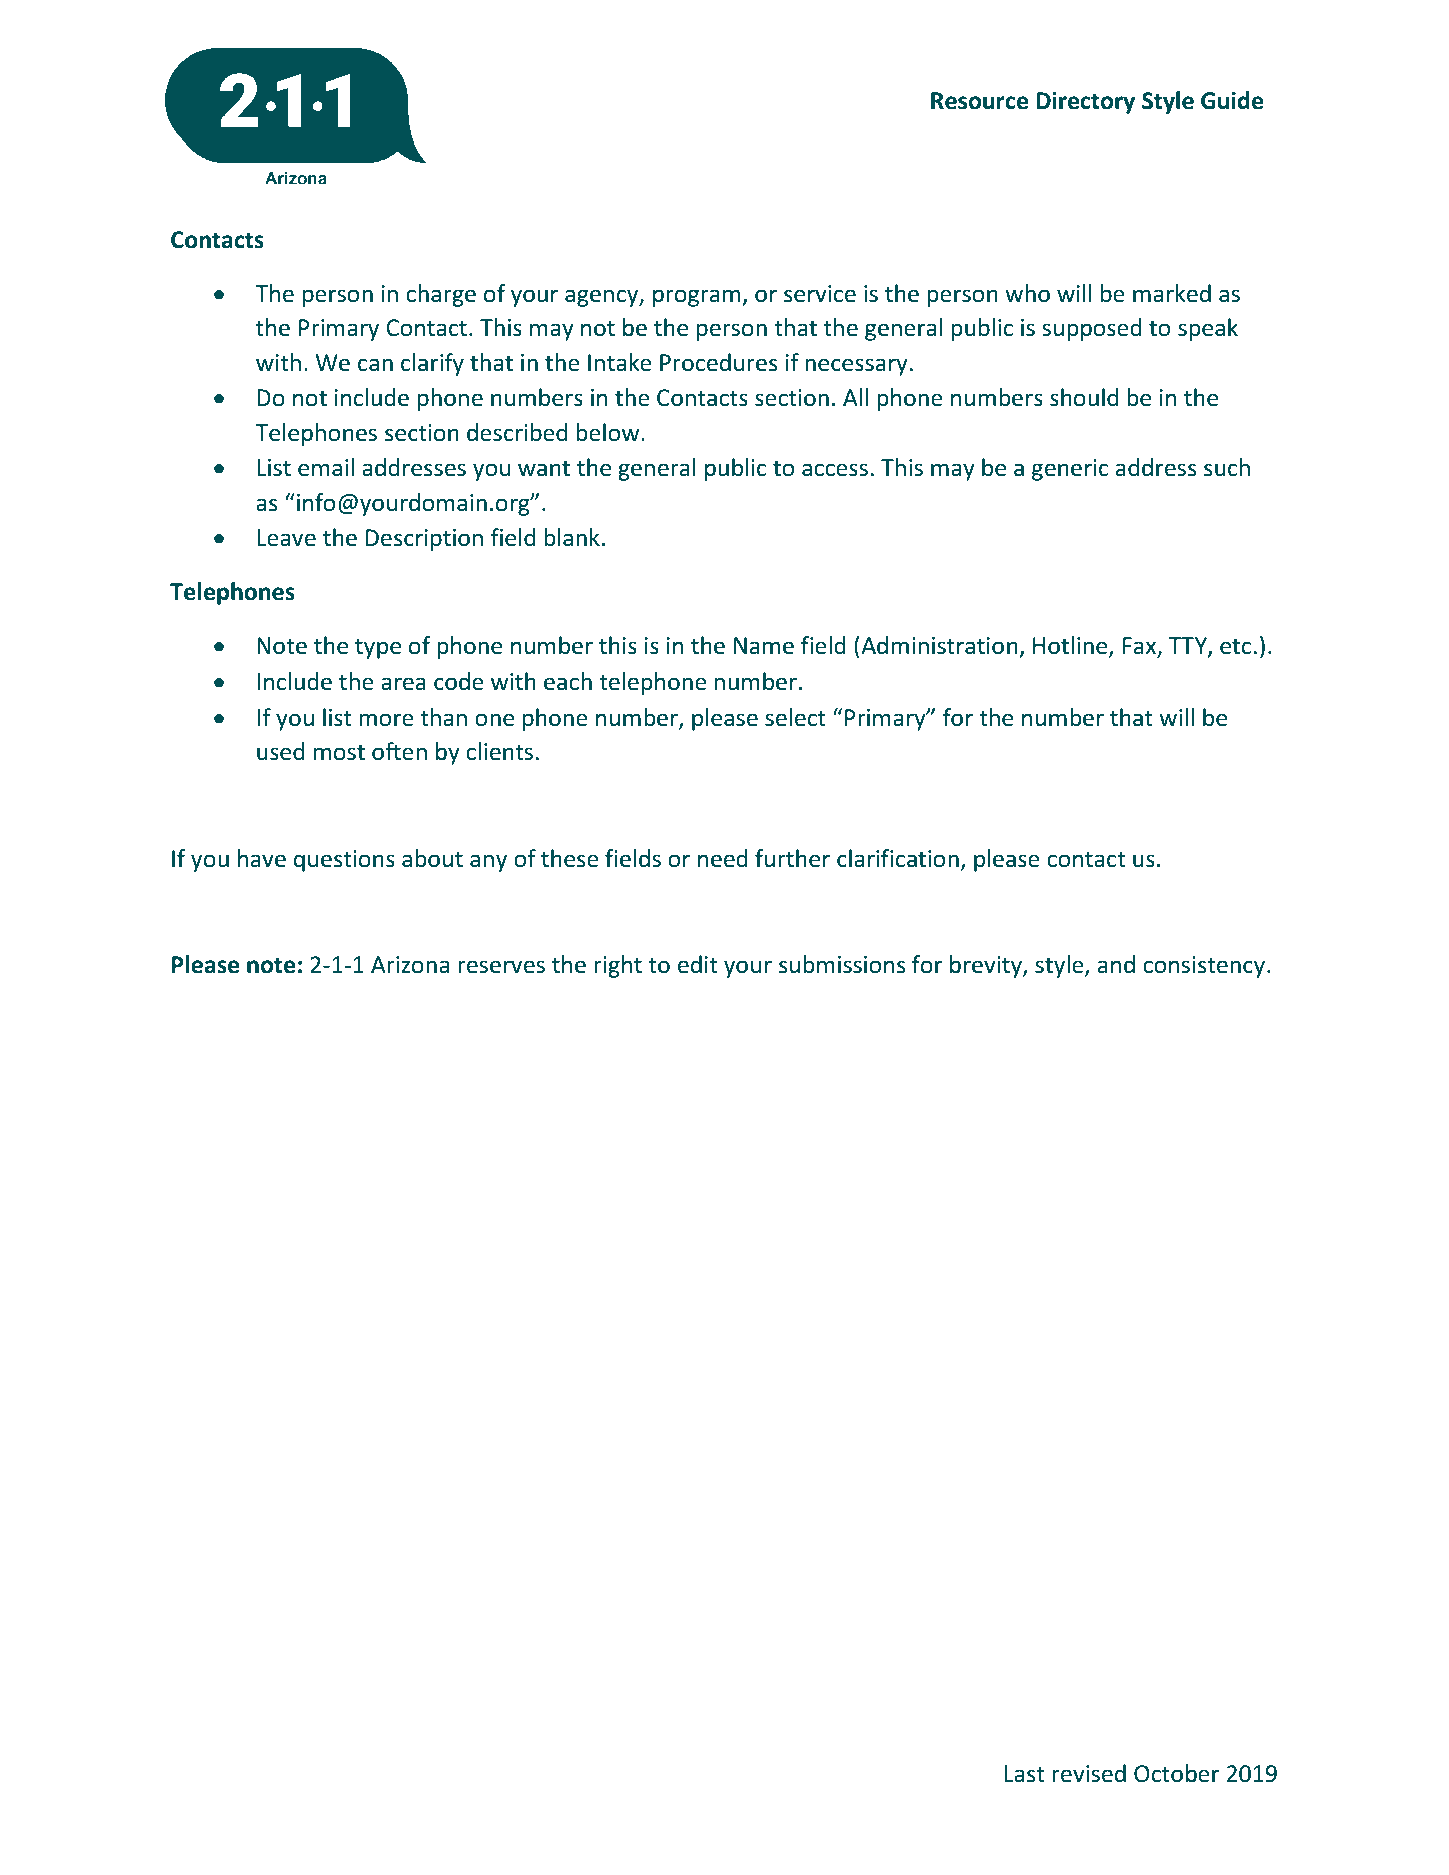  I want to click on revised, so click(1089, 1773).
